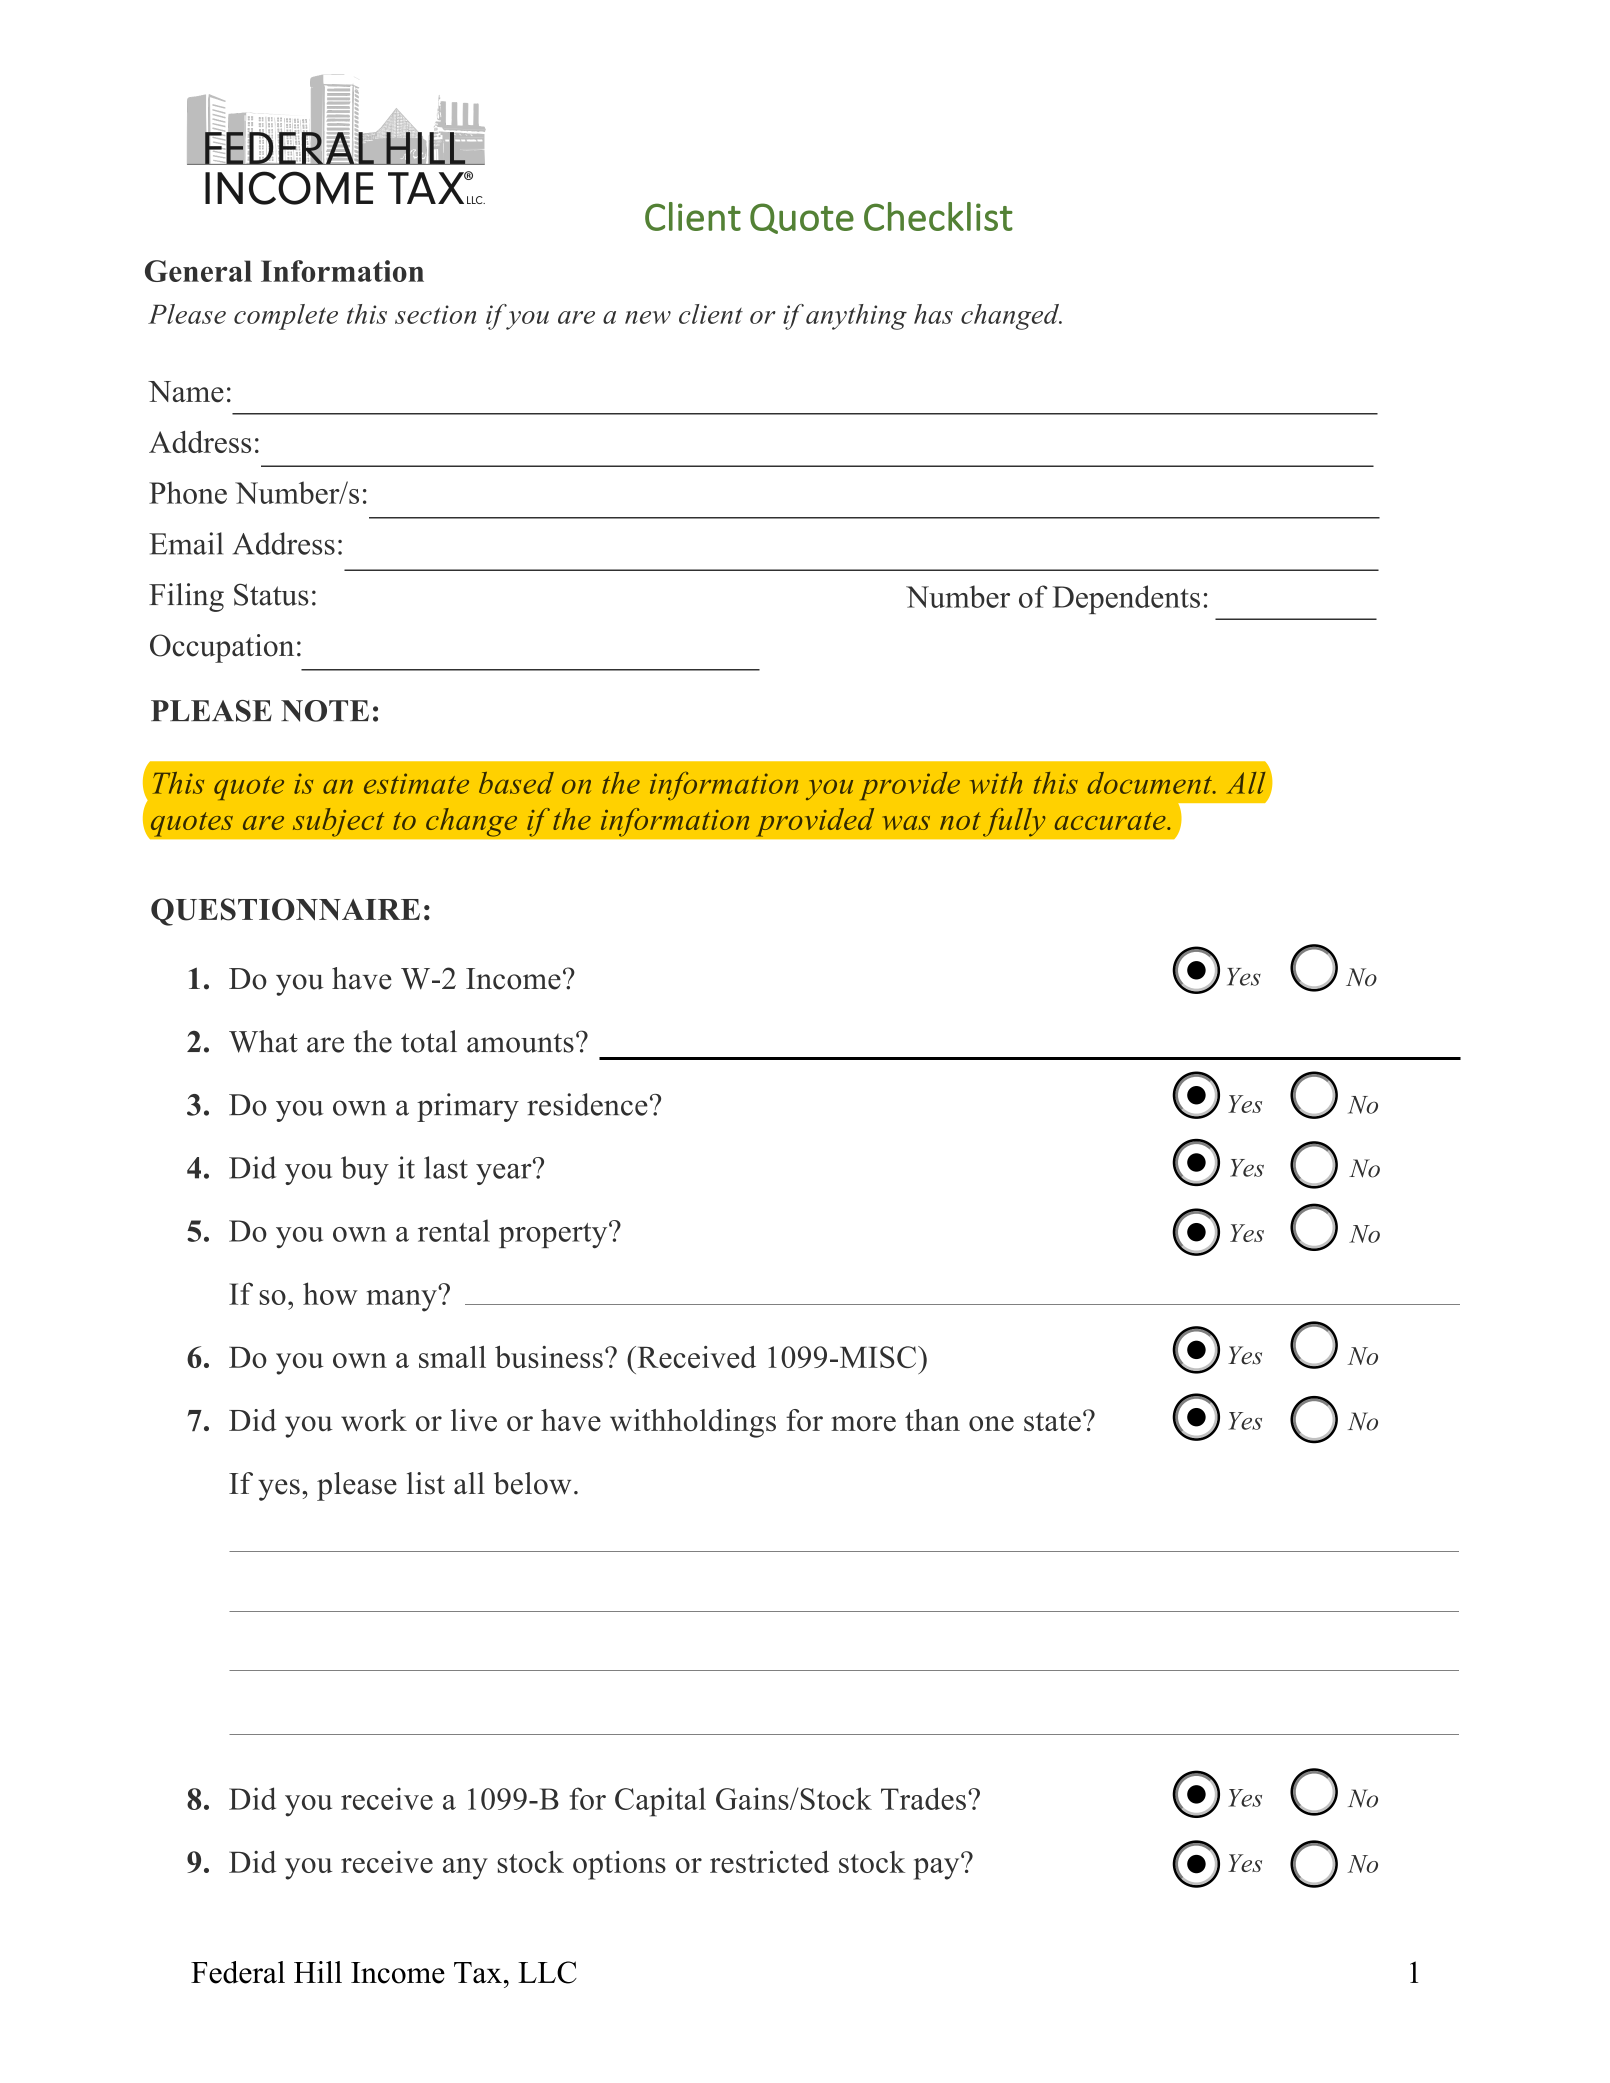  I want to click on new, so click(648, 317).
